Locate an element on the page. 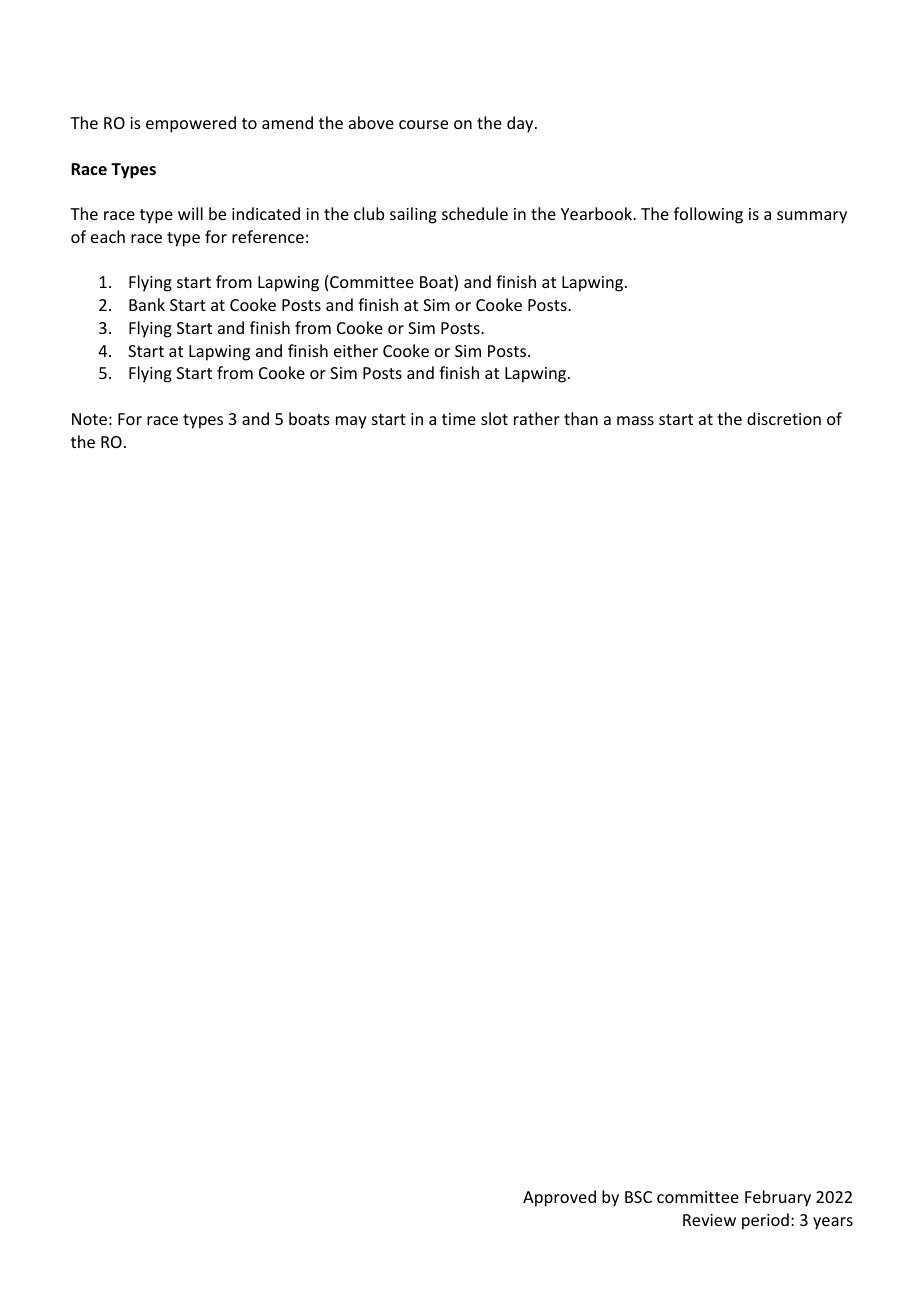 Image resolution: width=924 pixels, height=1308 pixels. Note is located at coordinates (89, 419).
